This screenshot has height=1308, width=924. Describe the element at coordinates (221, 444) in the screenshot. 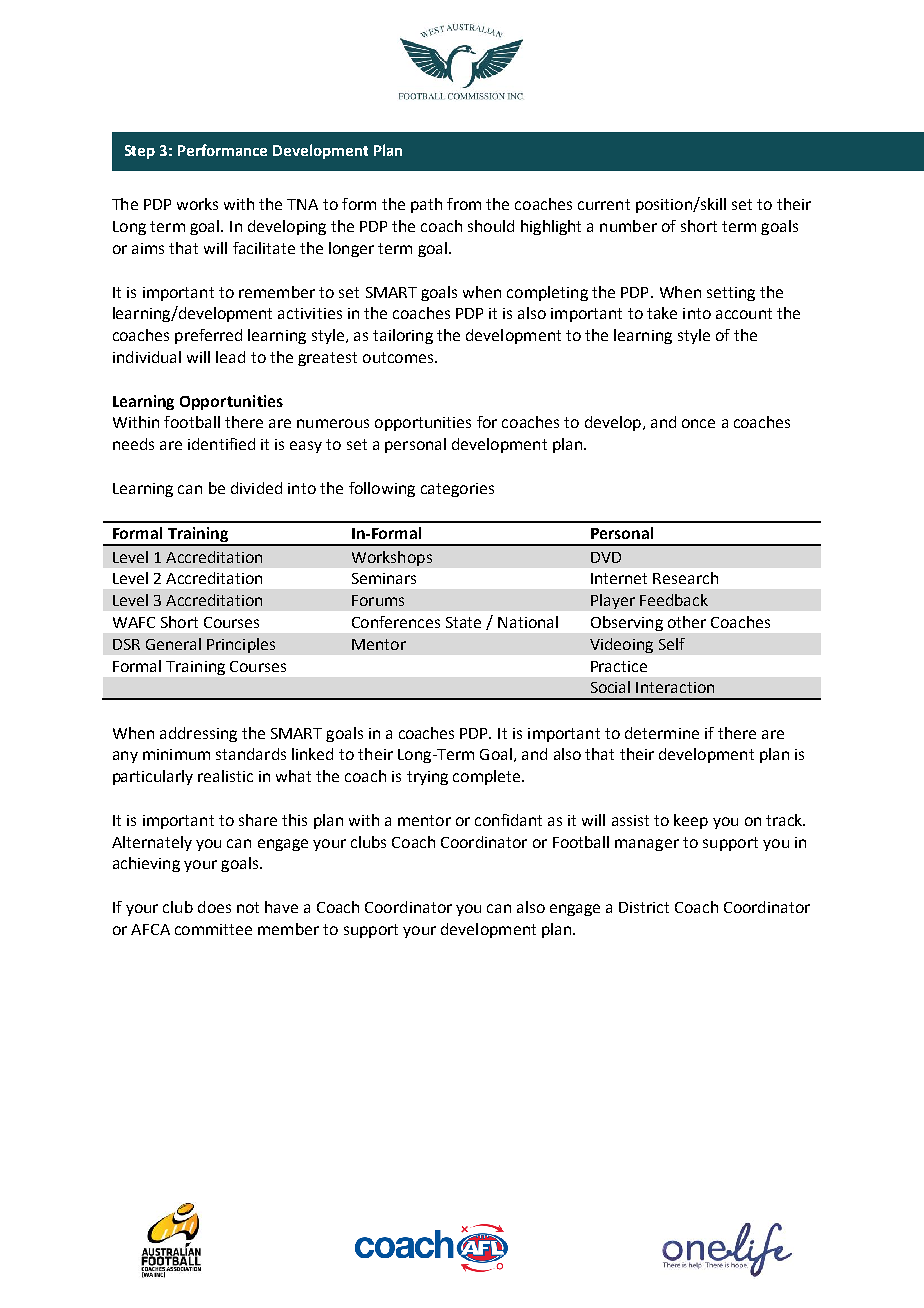

I see `identified` at that location.
